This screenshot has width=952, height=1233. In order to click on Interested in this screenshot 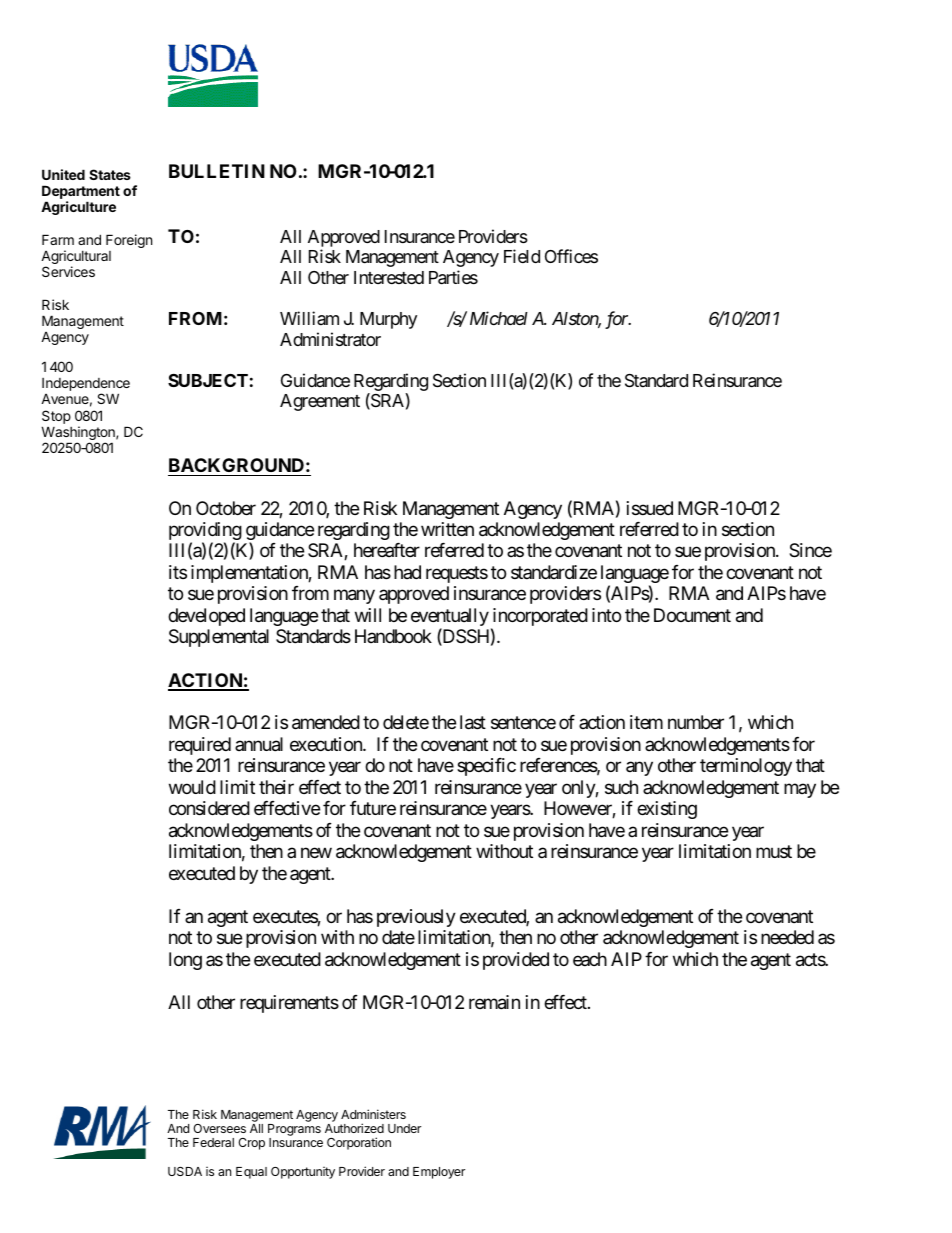, I will do `click(389, 277)`.
